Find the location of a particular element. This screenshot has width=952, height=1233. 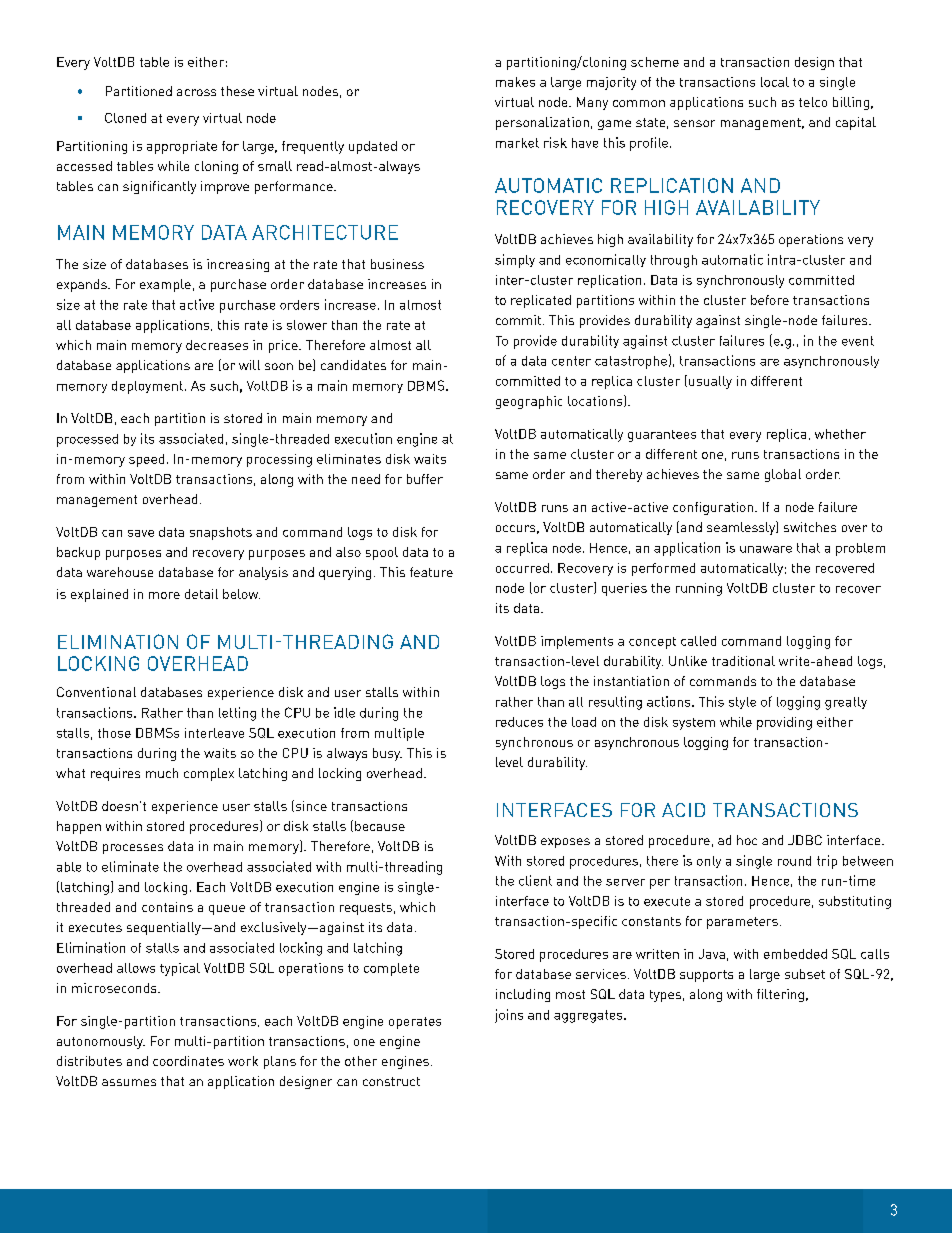

across is located at coordinates (196, 92).
